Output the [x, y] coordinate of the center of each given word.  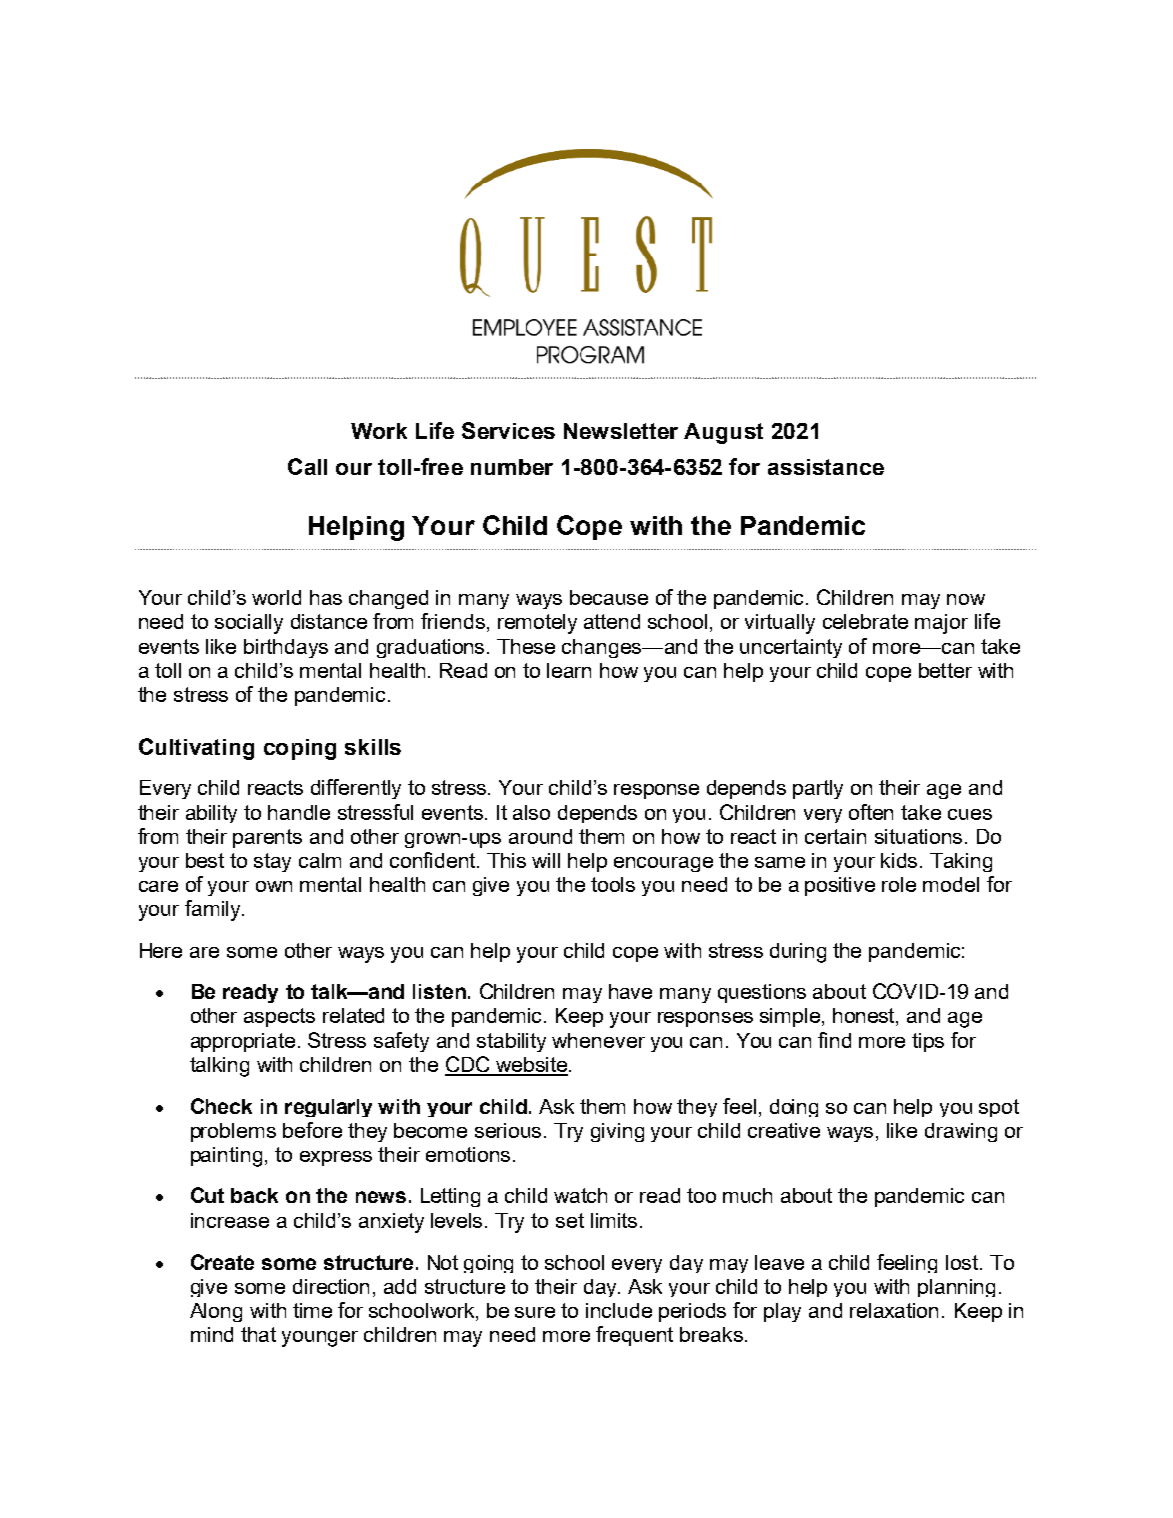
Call [307, 466]
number [512, 467]
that [258, 1334]
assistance [826, 467]
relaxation [894, 1310]
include [619, 1310]
